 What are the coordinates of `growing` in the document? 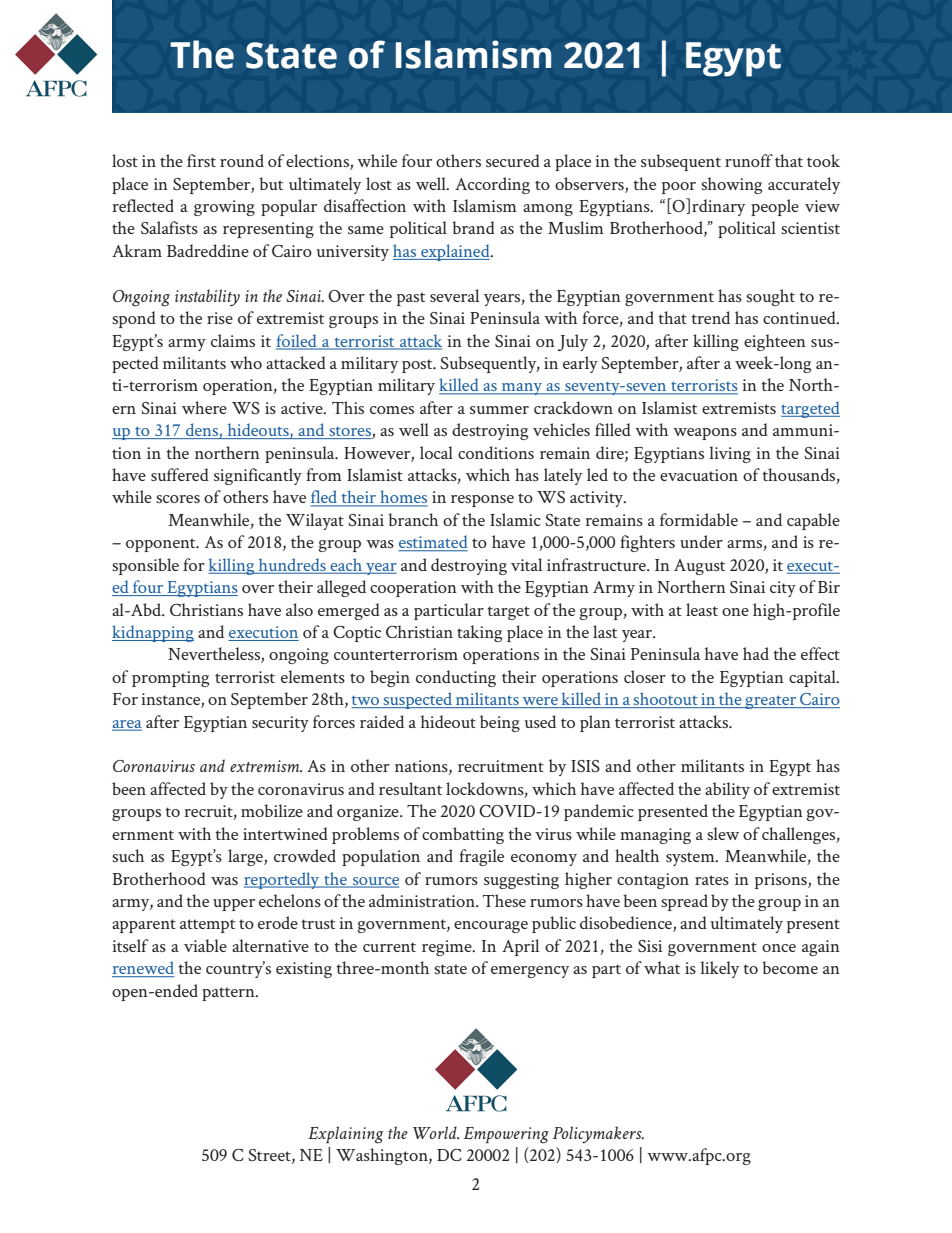 It's located at (224, 208).
